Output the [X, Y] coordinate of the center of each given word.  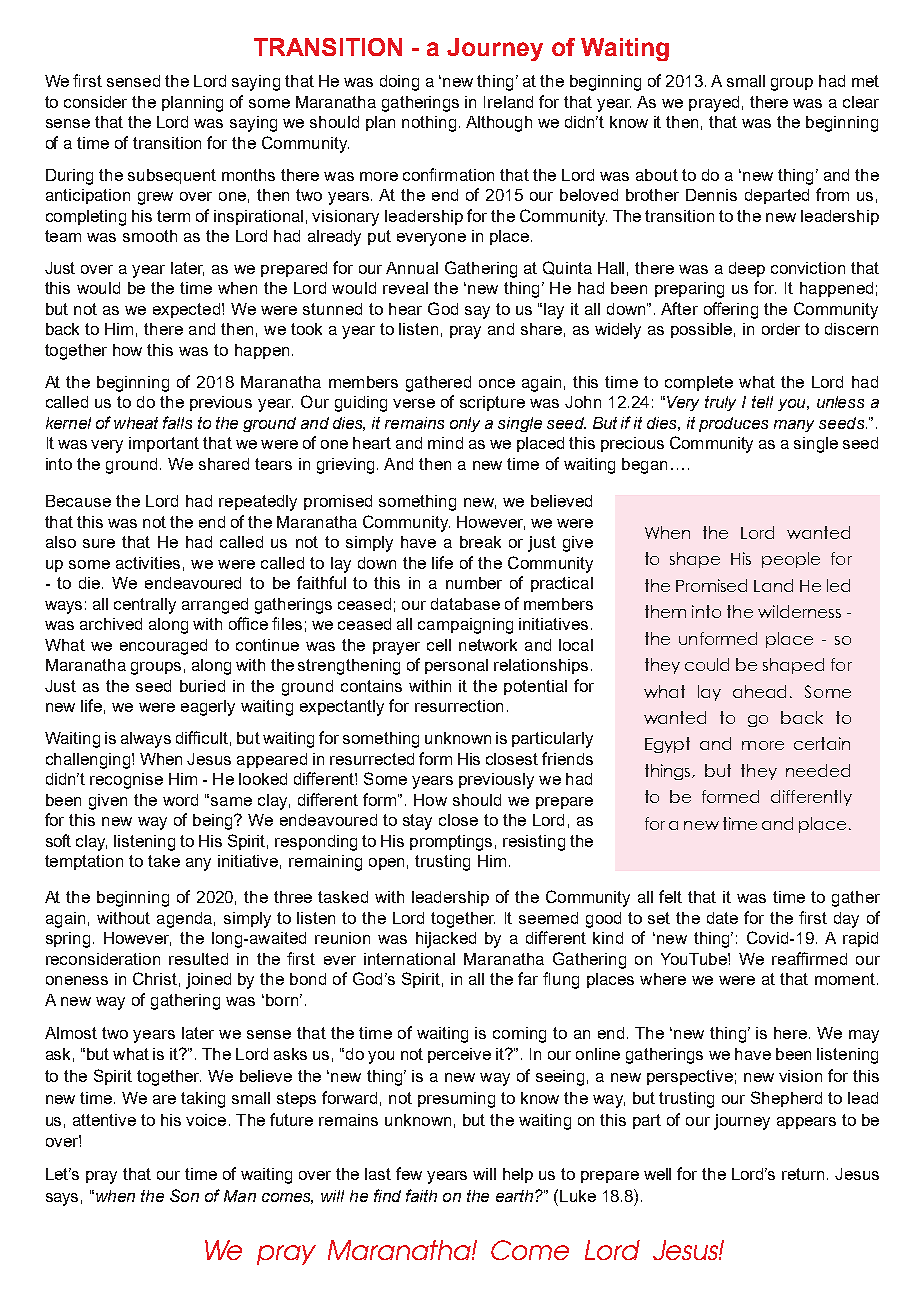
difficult [202, 737]
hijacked [446, 940]
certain [822, 743]
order [781, 329]
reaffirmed [809, 958]
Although [499, 124]
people [791, 560]
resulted [198, 959]
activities [148, 563]
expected [186, 310]
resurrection [459, 706]
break [480, 542]
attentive [104, 1120]
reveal [405, 288]
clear [861, 102]
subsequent [172, 176]
